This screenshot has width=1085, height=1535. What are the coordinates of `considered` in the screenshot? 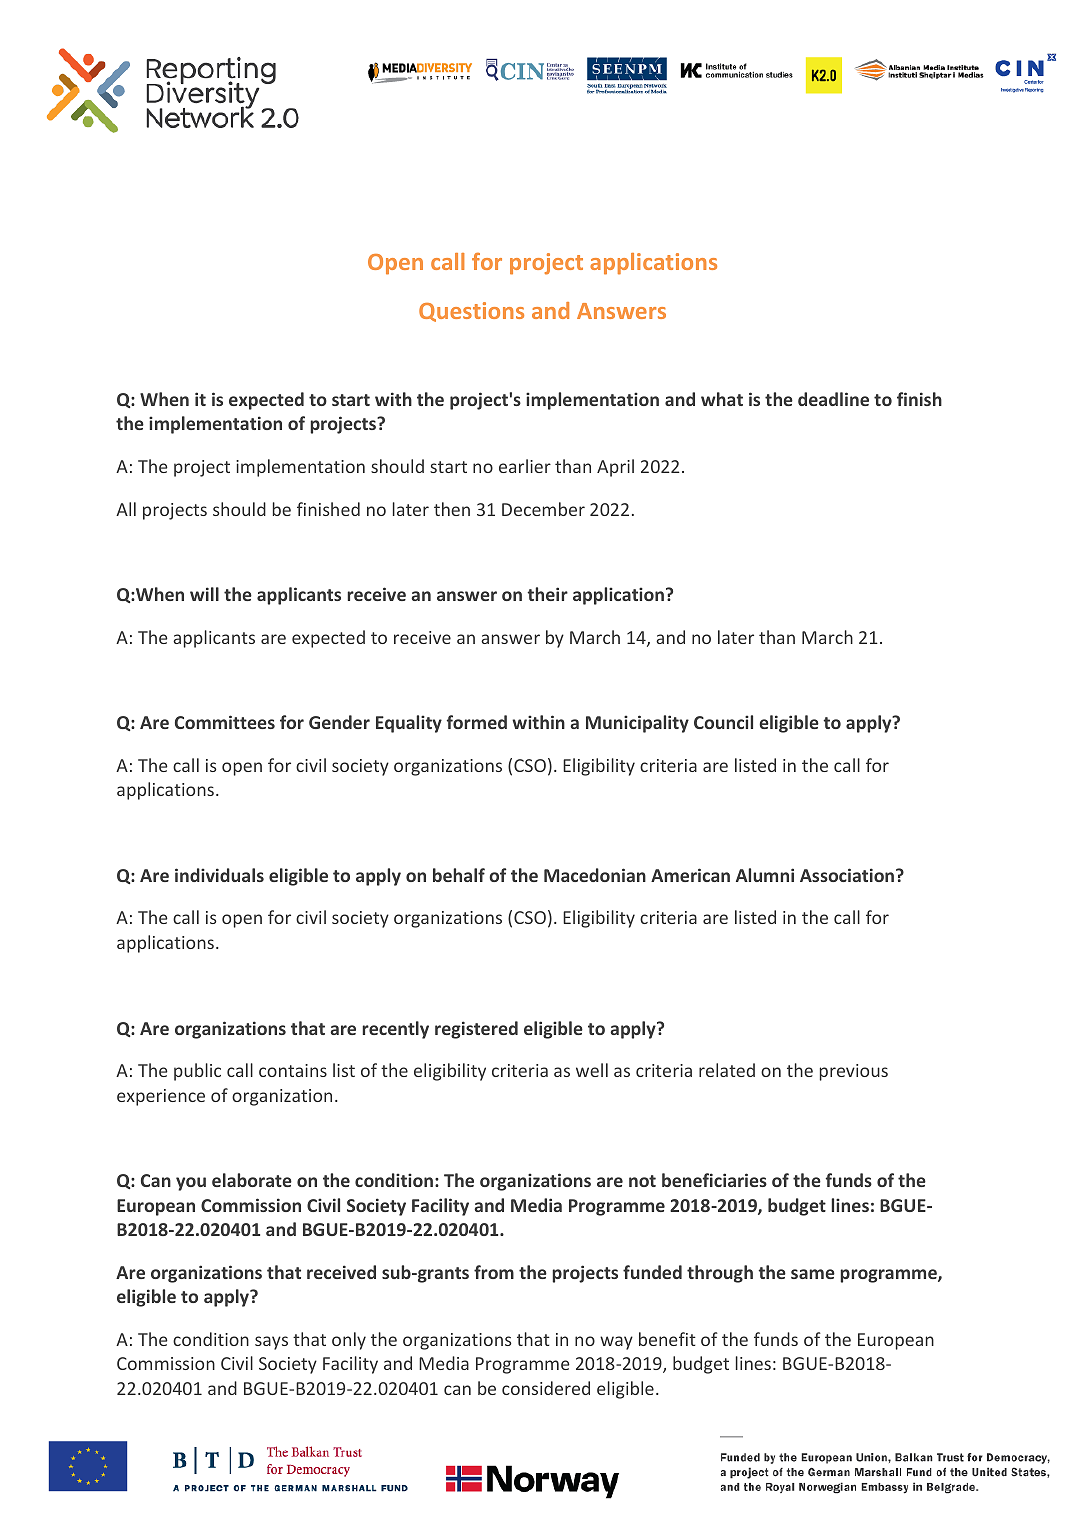 It's located at (546, 1388).
